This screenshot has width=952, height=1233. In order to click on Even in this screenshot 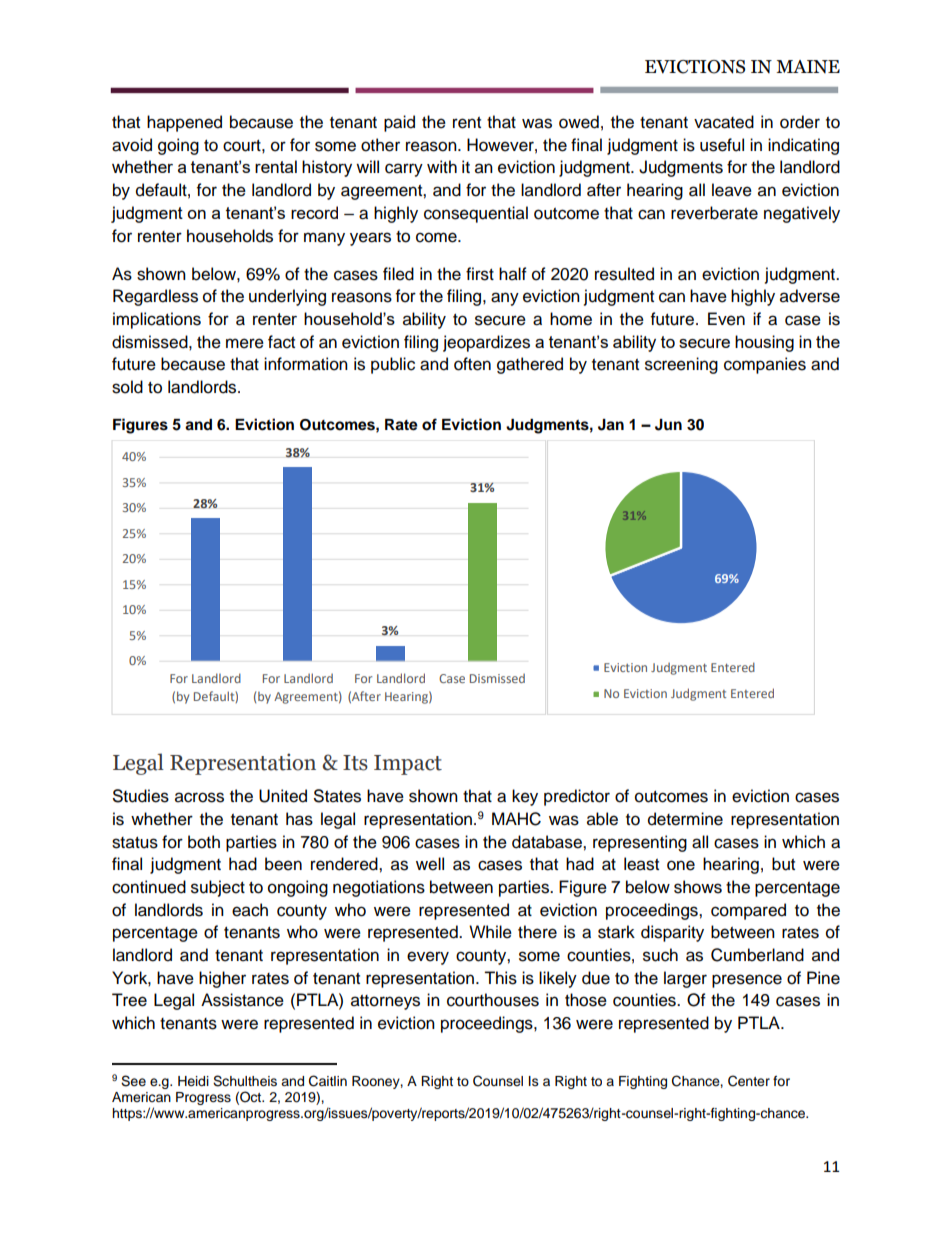, I will do `click(726, 319)`.
